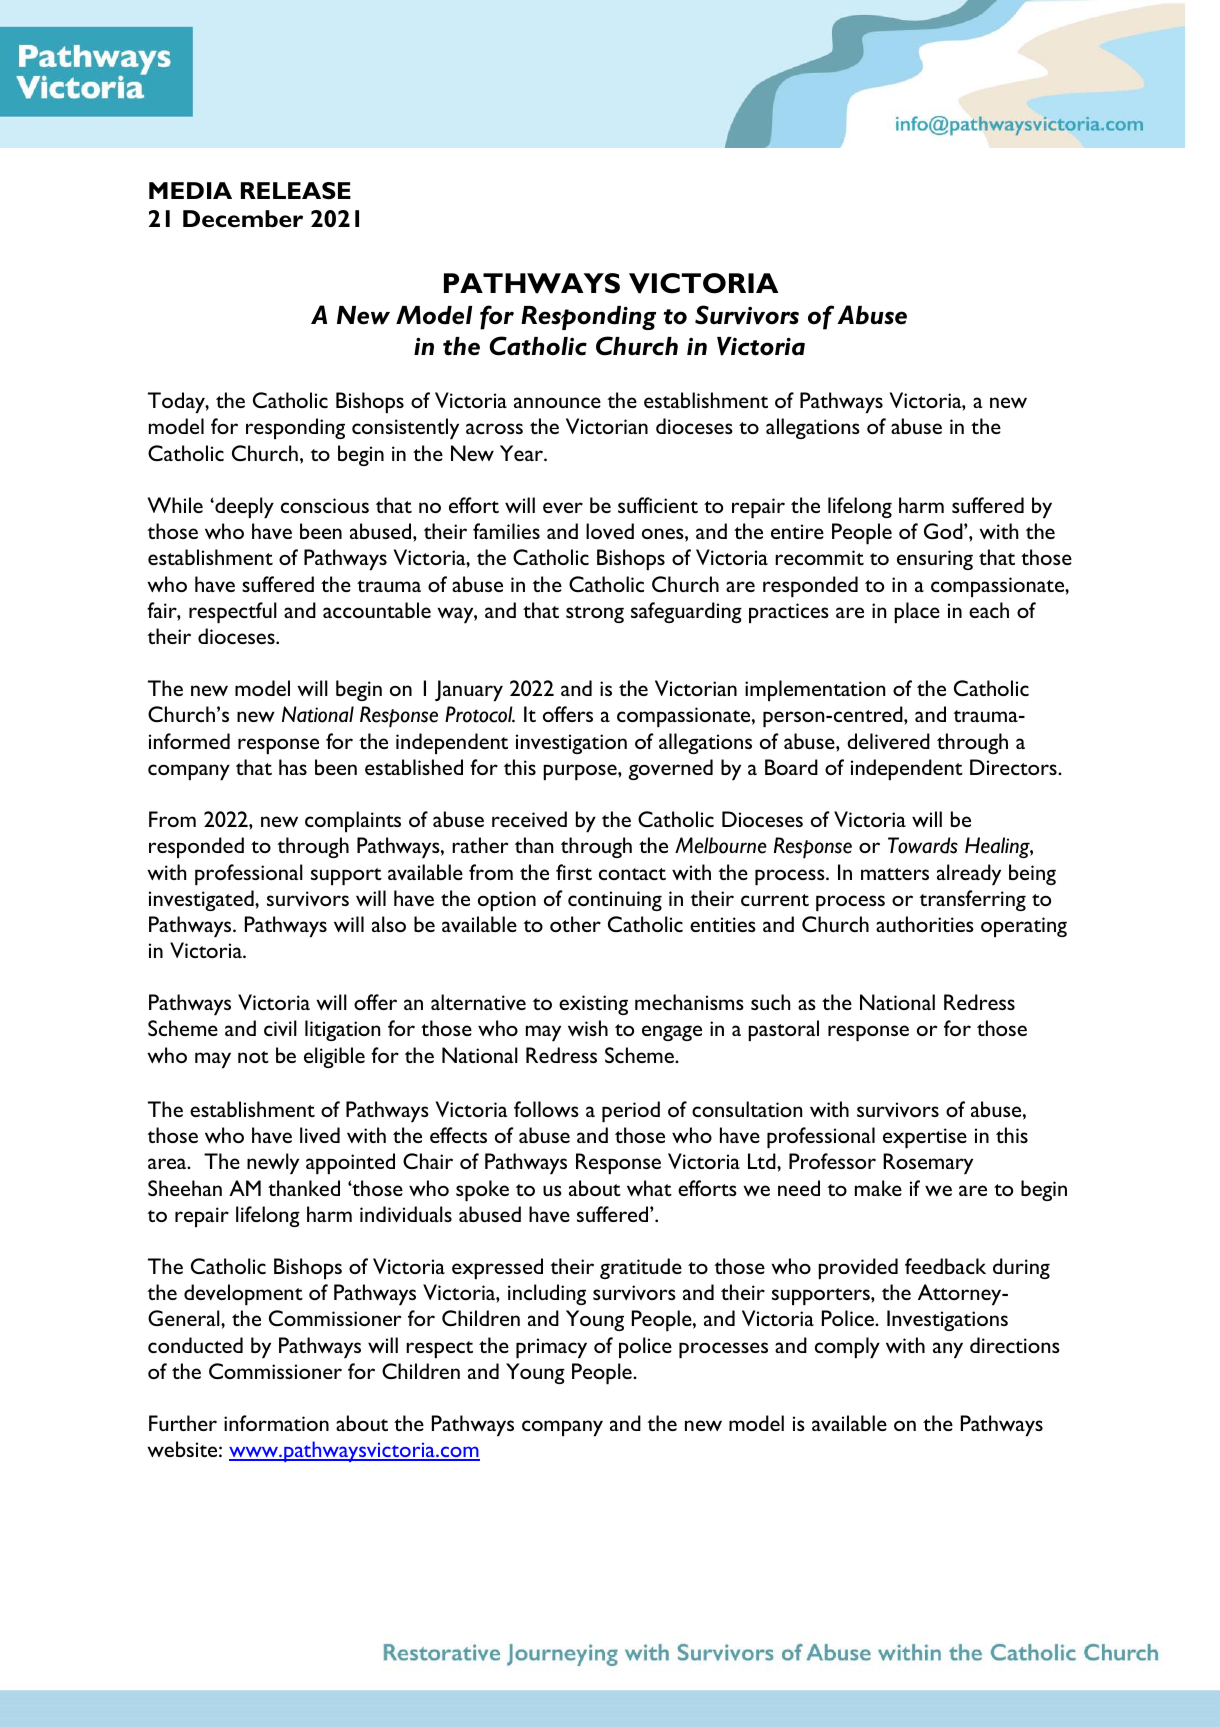  I want to click on deeply, so click(243, 507).
